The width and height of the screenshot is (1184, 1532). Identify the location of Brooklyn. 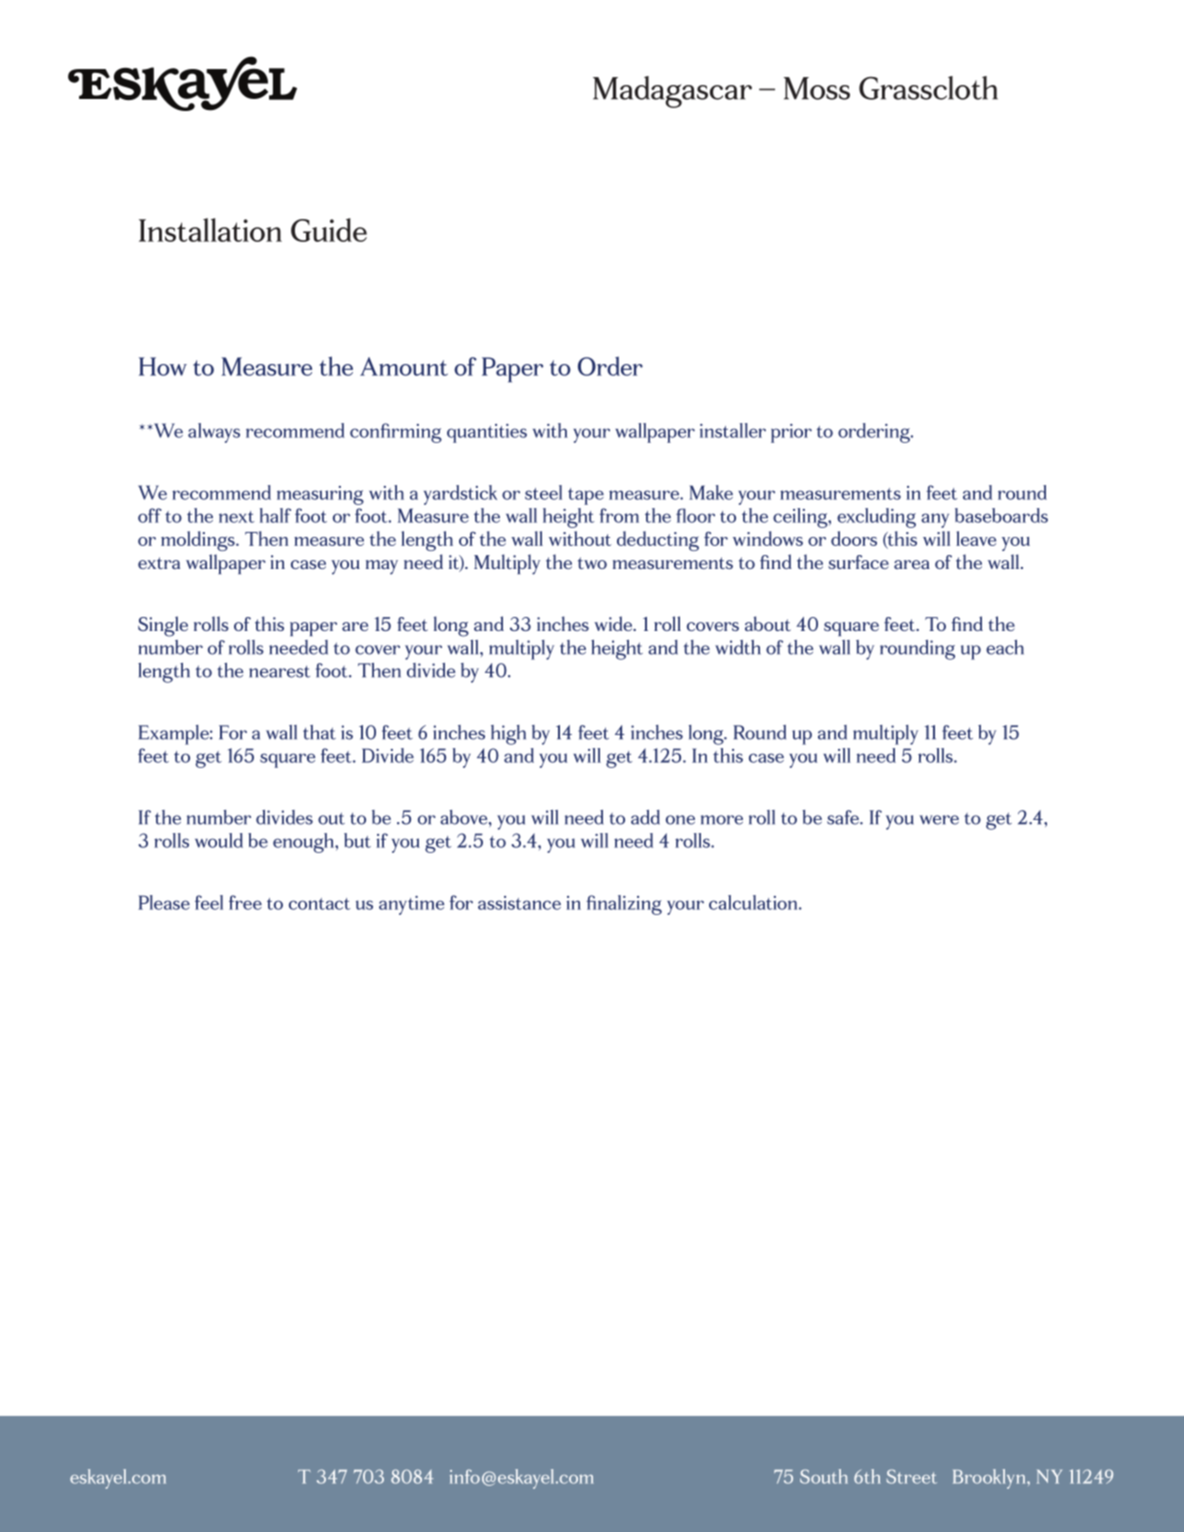
(990, 1479).
